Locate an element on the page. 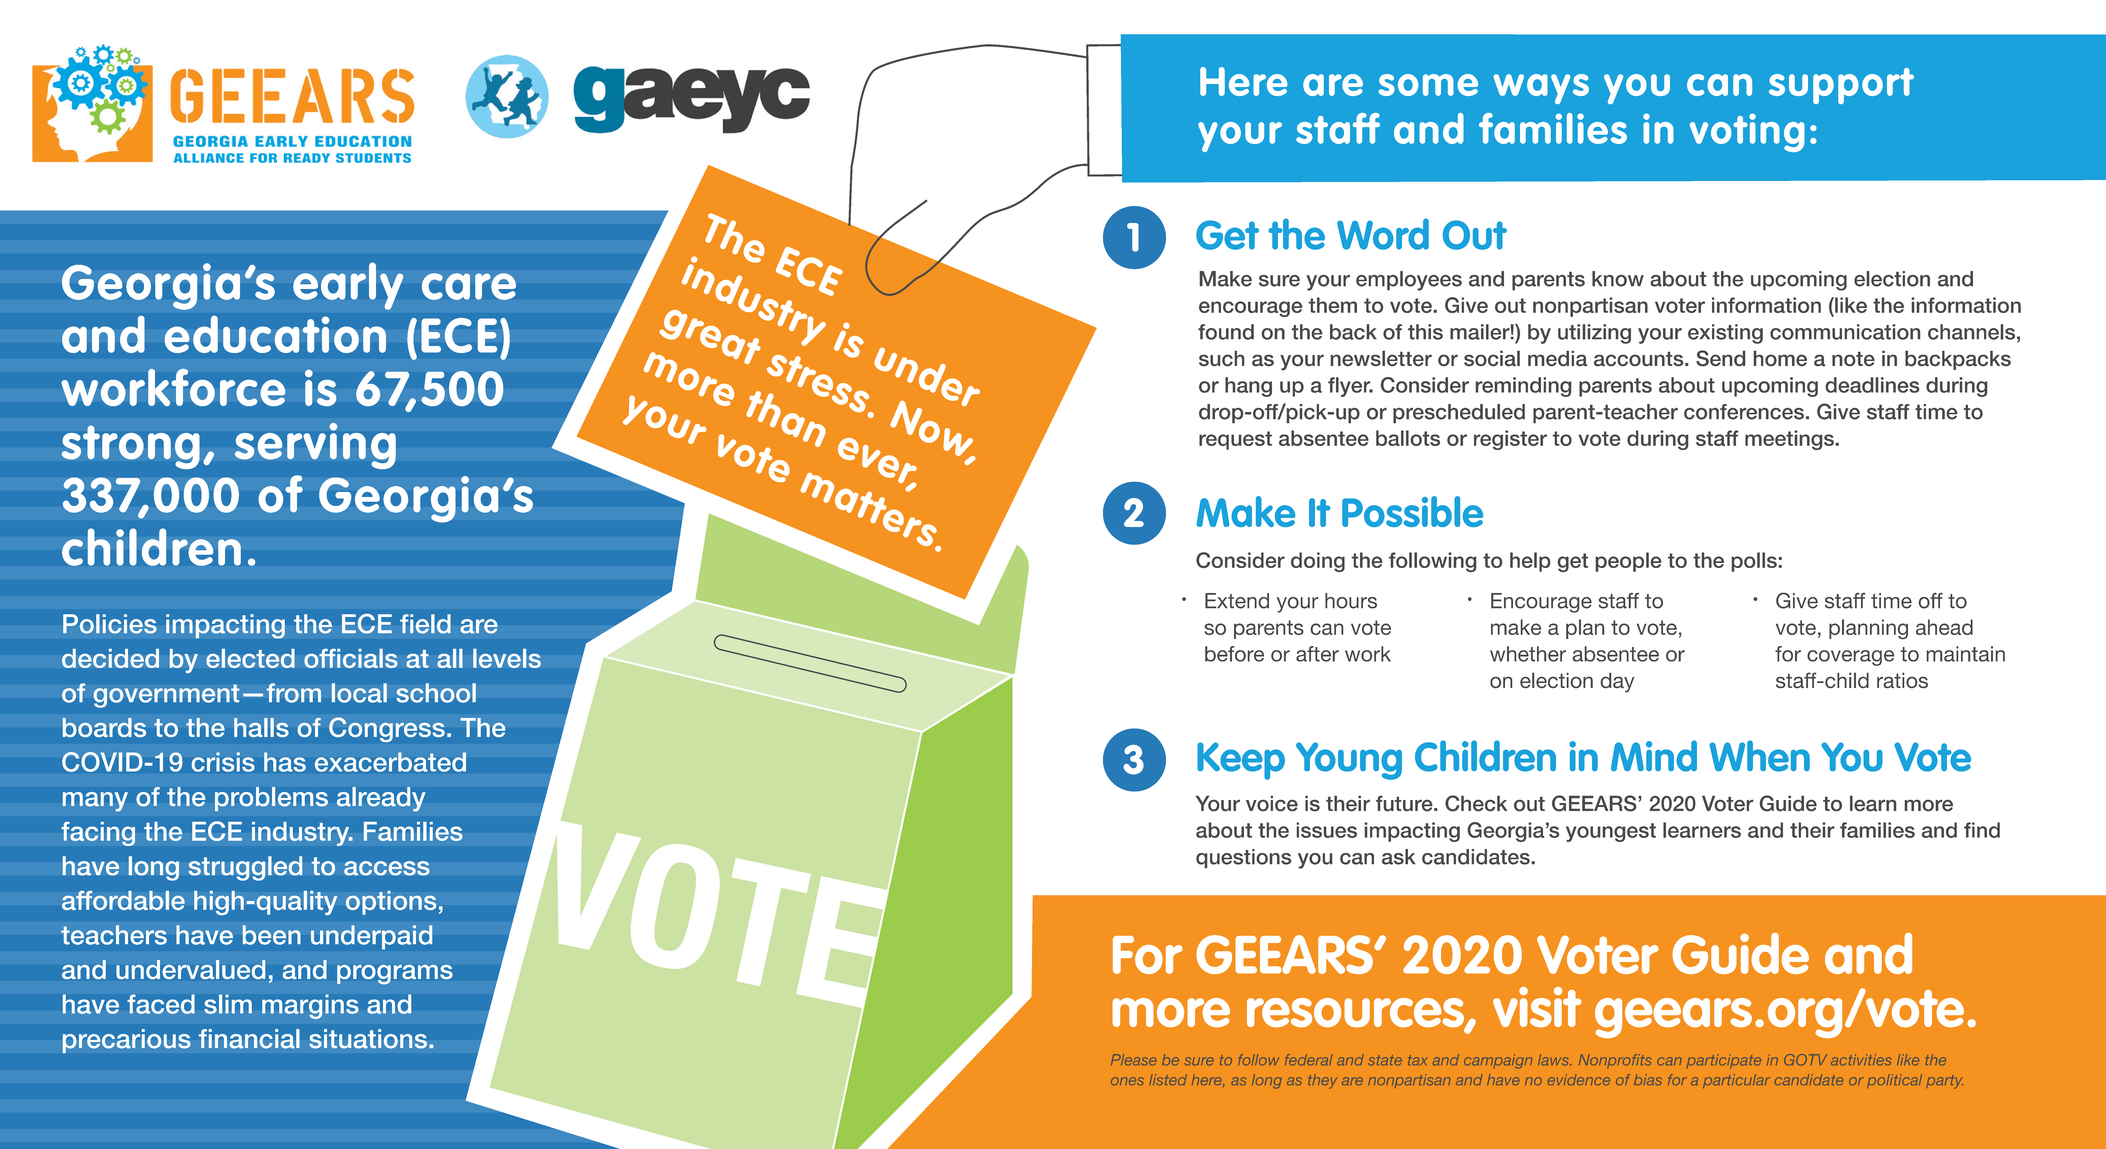 The width and height of the image is (2106, 1149). home is located at coordinates (1780, 358).
